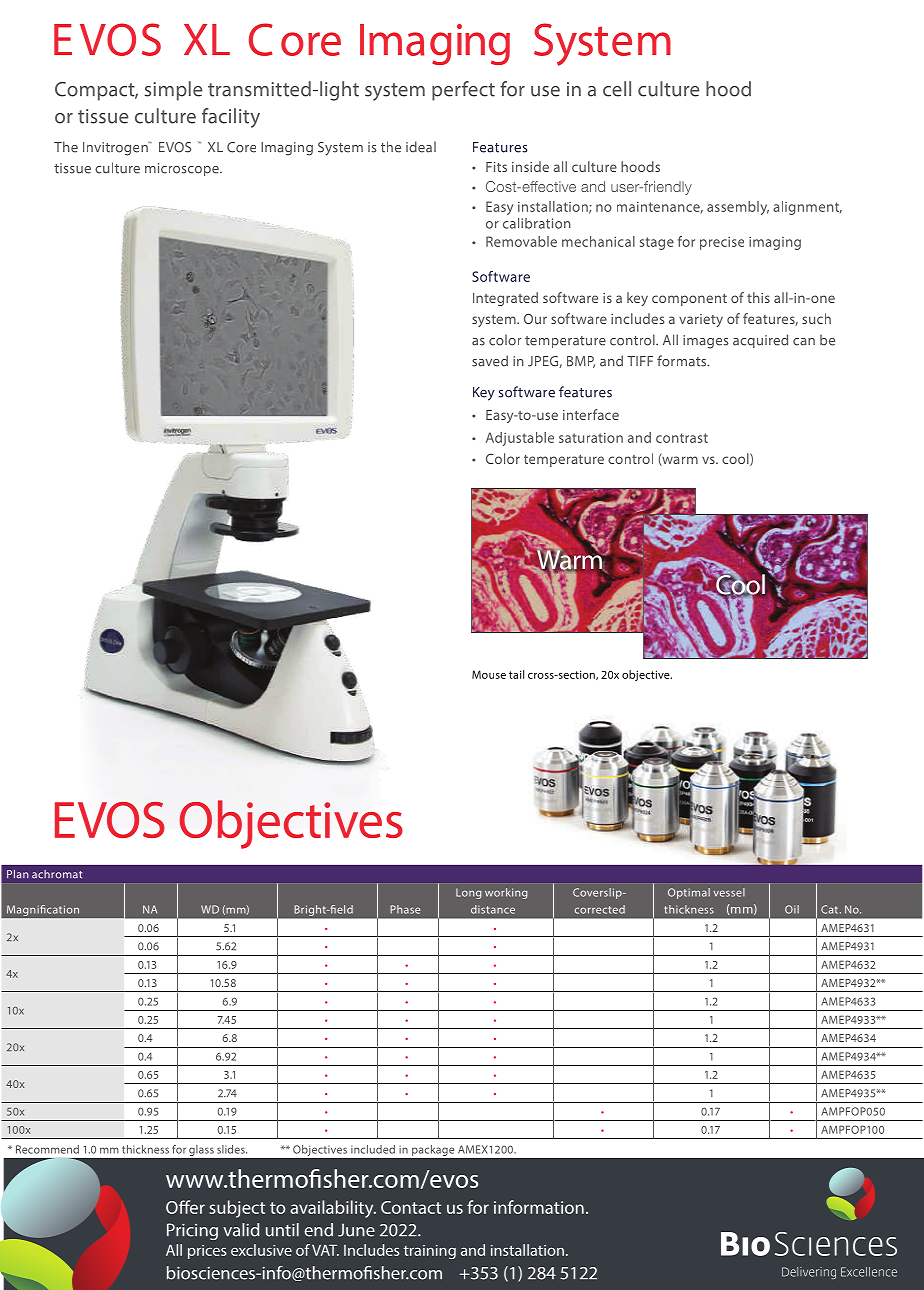 The height and width of the document is (1290, 924). Describe the element at coordinates (682, 438) in the document. I see `contrast` at that location.
